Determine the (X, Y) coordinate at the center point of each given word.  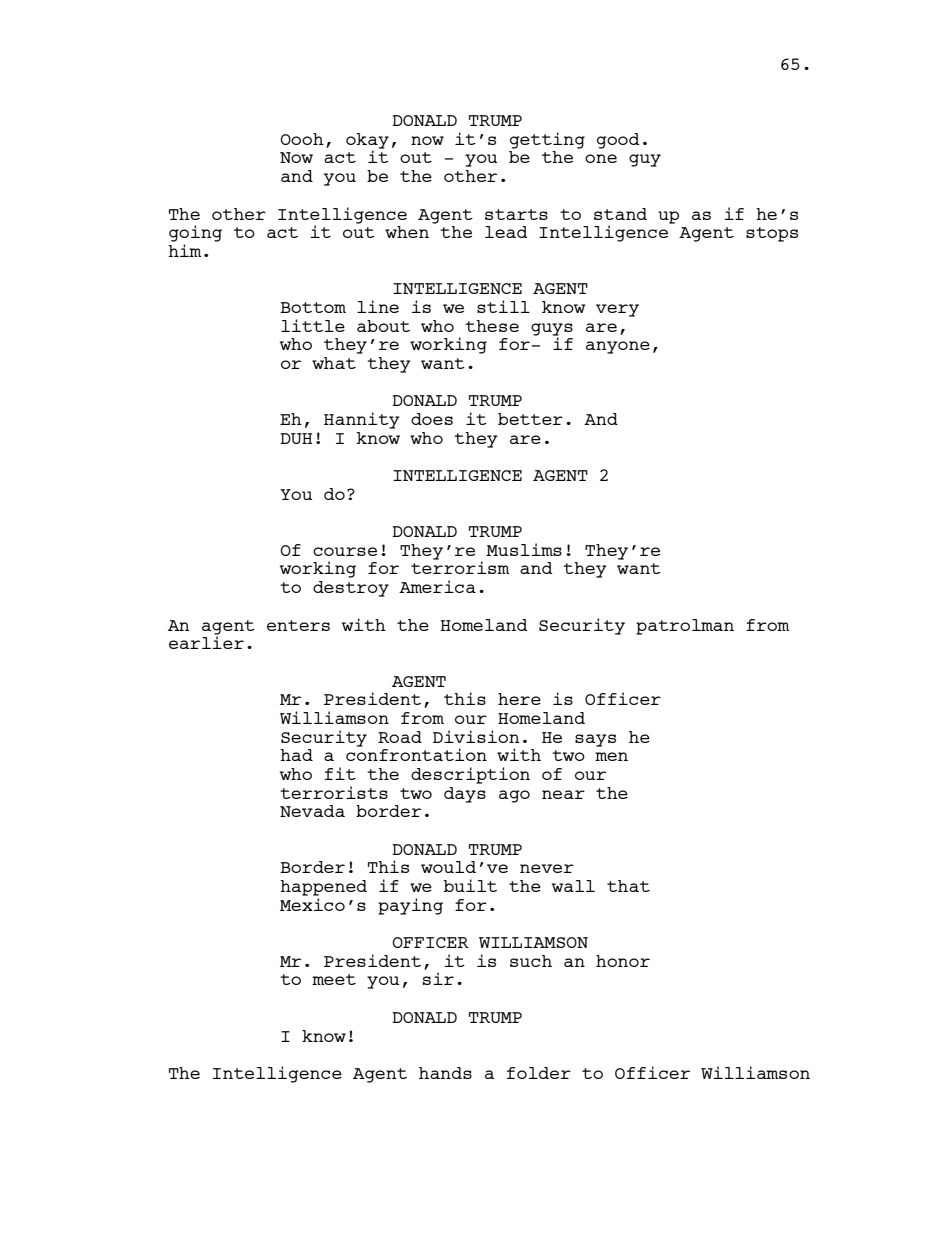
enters (298, 625)
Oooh (302, 139)
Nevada (312, 811)
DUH (296, 438)
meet (334, 979)
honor (623, 961)
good (618, 141)
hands (445, 1073)
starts (516, 214)
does (432, 419)
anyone (618, 347)
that (628, 886)
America (437, 586)
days (465, 795)
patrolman (685, 627)
